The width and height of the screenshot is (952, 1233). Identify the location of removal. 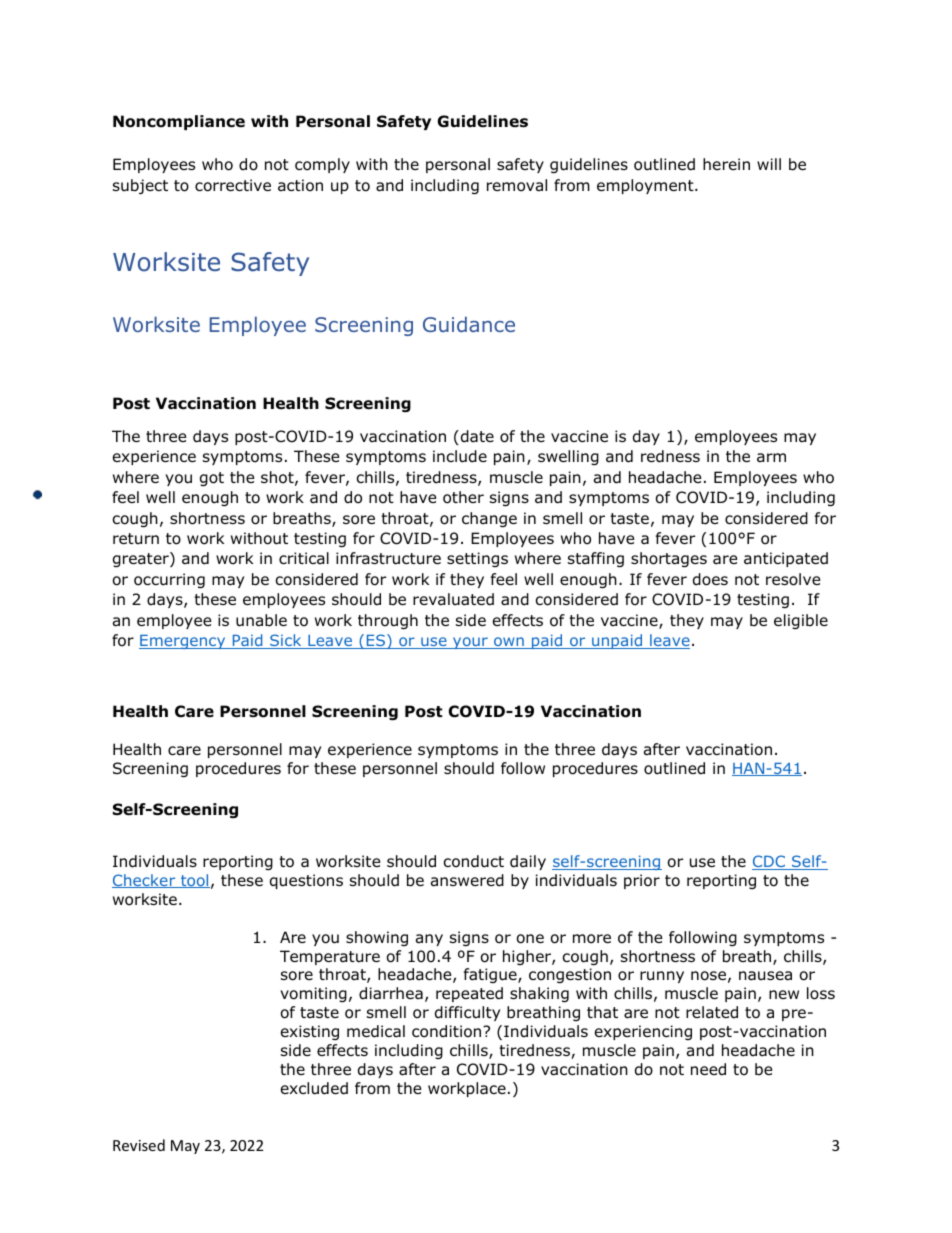
(517, 185).
